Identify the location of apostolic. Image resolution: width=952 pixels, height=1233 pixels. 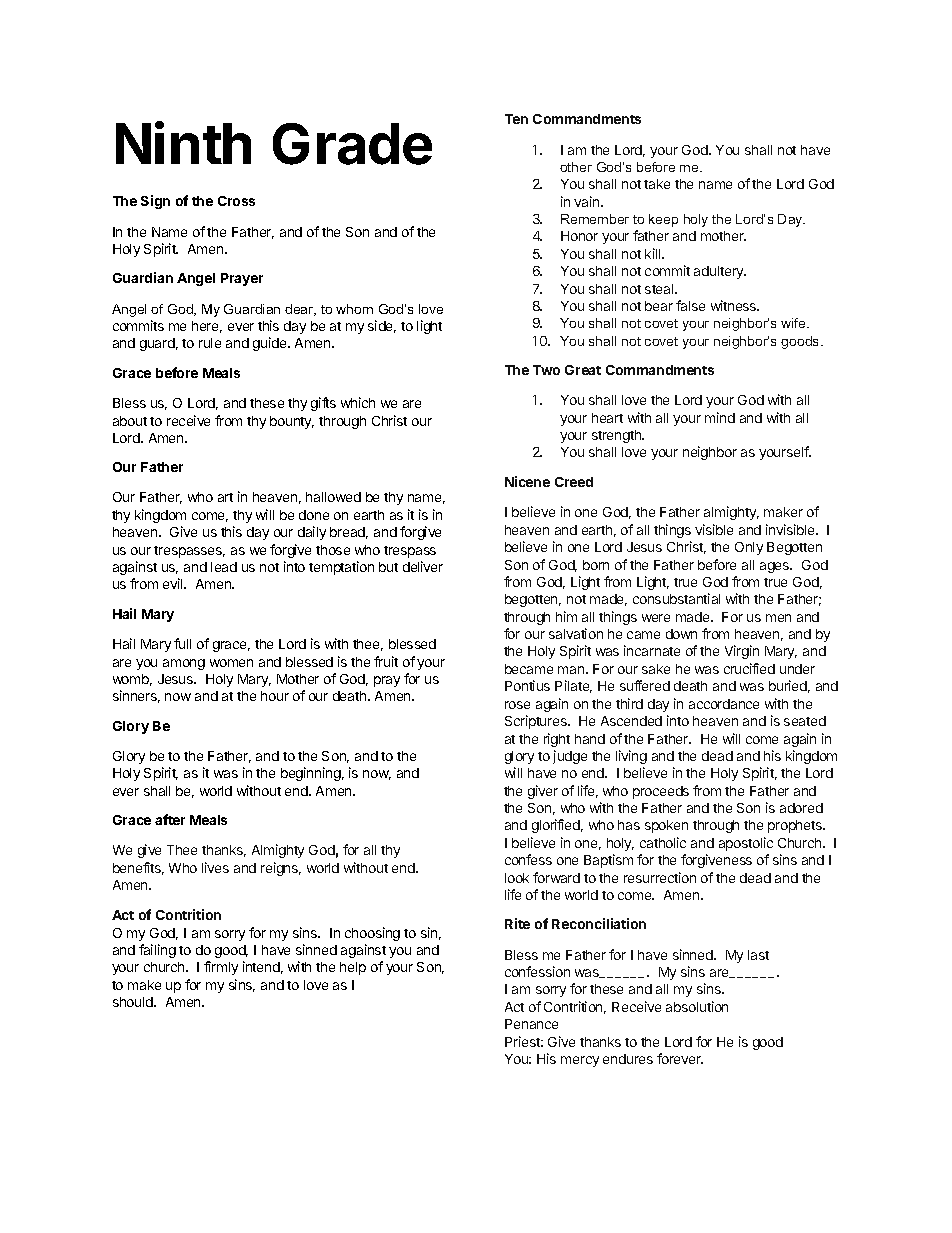
(746, 844).
